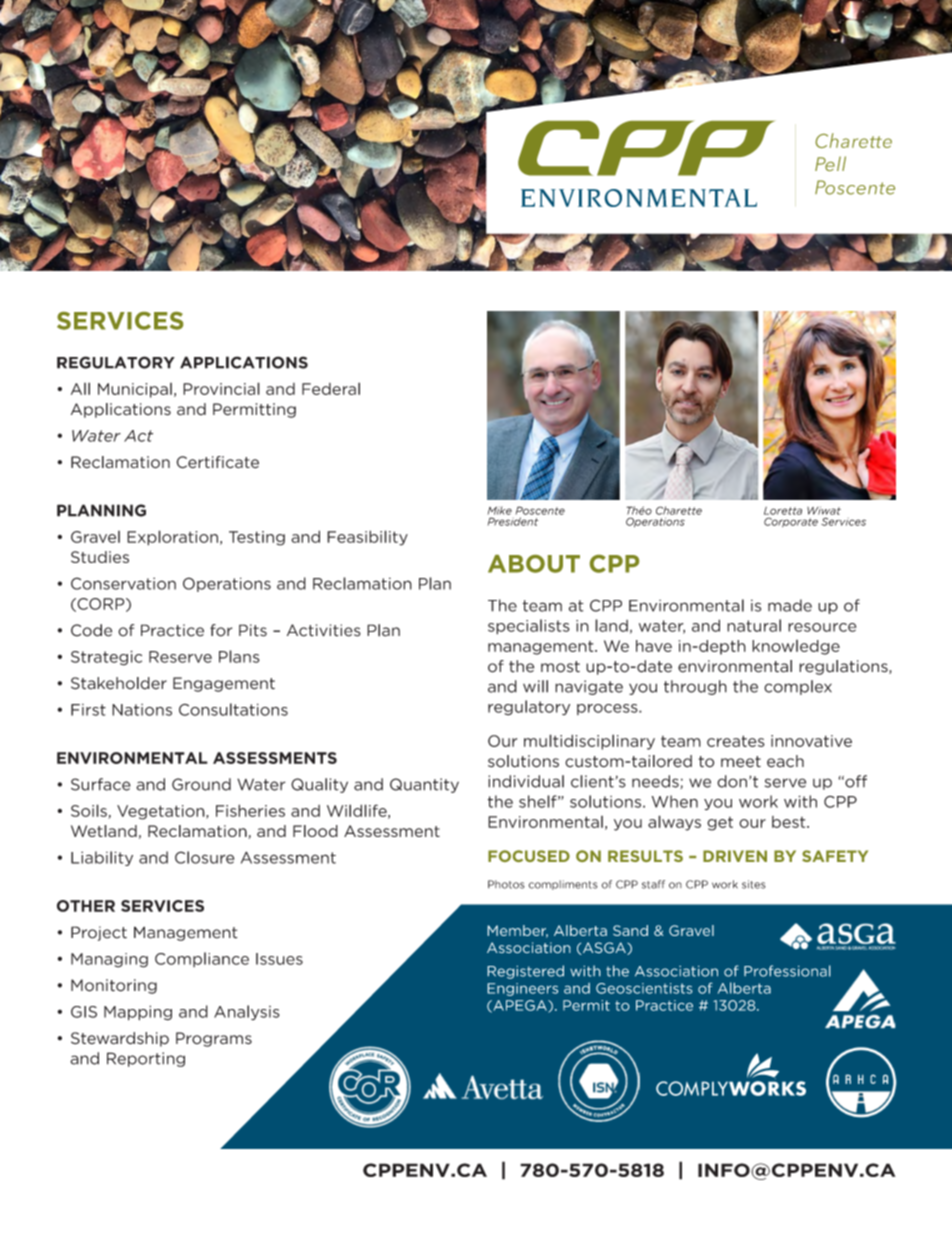 The image size is (952, 1233). What do you see at coordinates (214, 1039) in the image?
I see `Programs` at bounding box center [214, 1039].
